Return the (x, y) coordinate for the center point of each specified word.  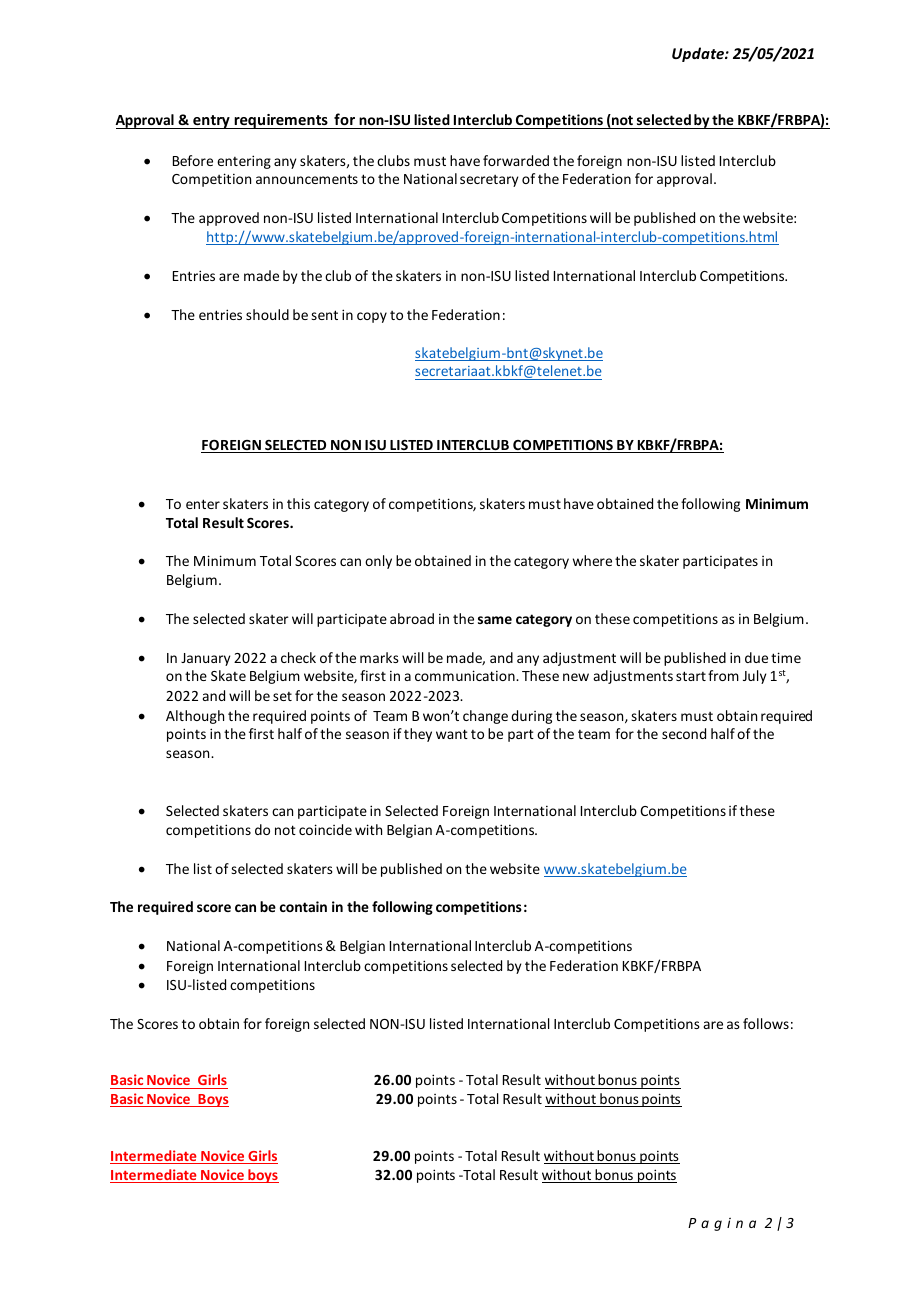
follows (766, 1023)
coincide (325, 829)
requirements (281, 121)
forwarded (516, 160)
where (592, 560)
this (298, 503)
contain (303, 906)
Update (699, 54)
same (495, 620)
